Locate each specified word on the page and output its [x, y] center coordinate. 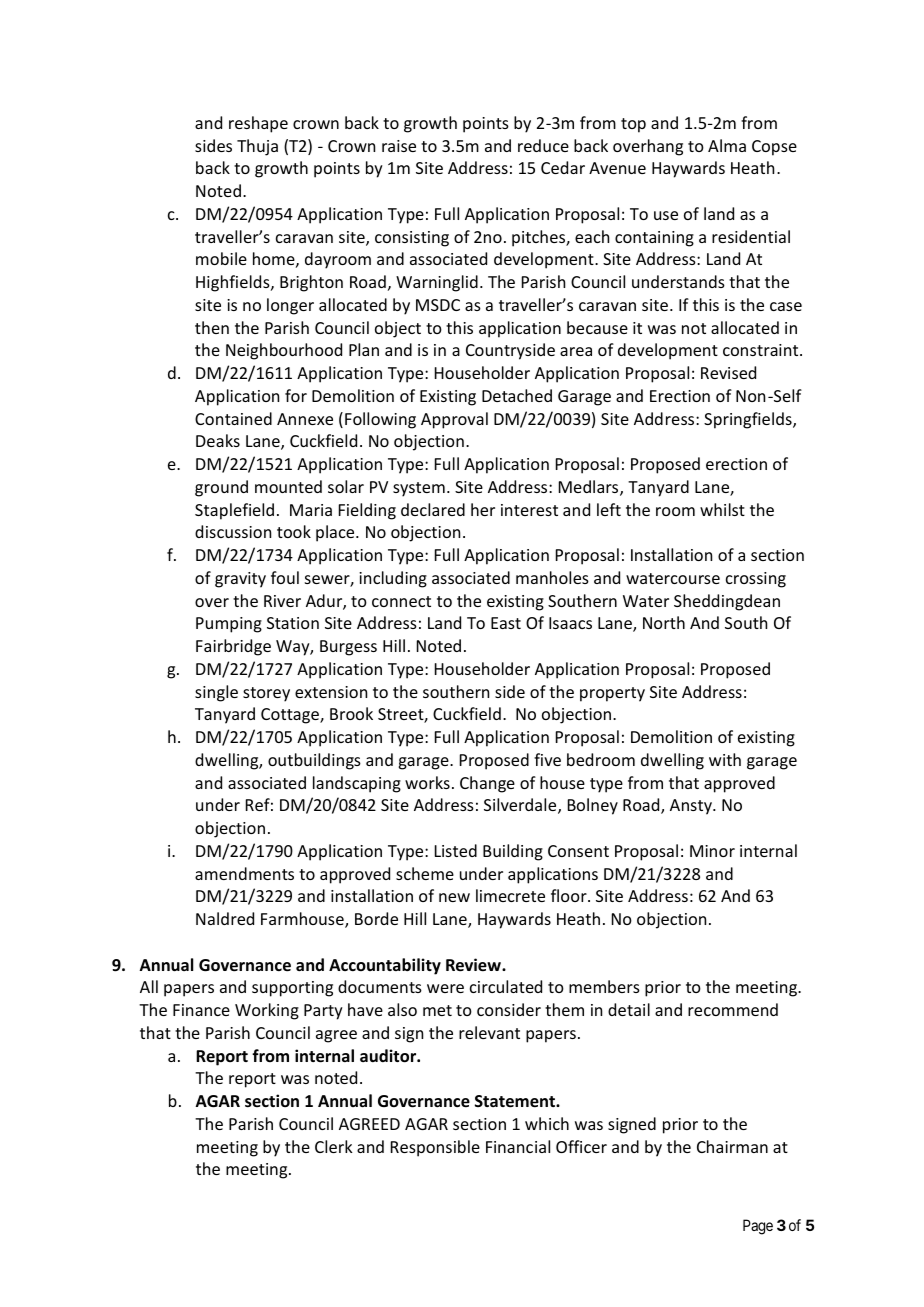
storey [266, 694]
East [506, 623]
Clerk [334, 1146]
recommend [733, 1009]
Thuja [257, 147]
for [296, 395]
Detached [517, 395]
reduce [543, 145]
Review [474, 965]
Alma [727, 145]
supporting [292, 989]
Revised [728, 372]
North [664, 622]
